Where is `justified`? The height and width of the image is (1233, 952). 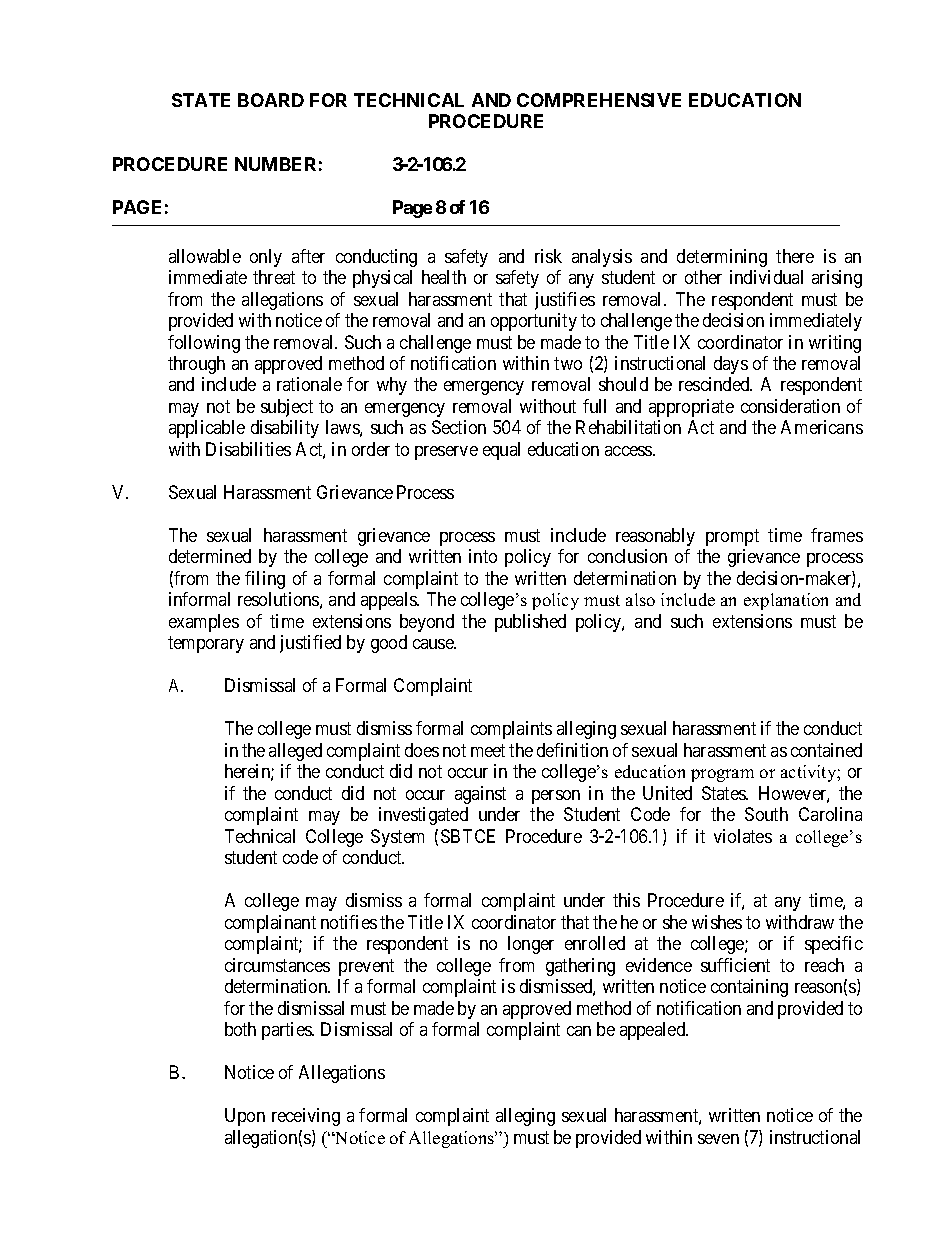 justified is located at coordinates (310, 644).
